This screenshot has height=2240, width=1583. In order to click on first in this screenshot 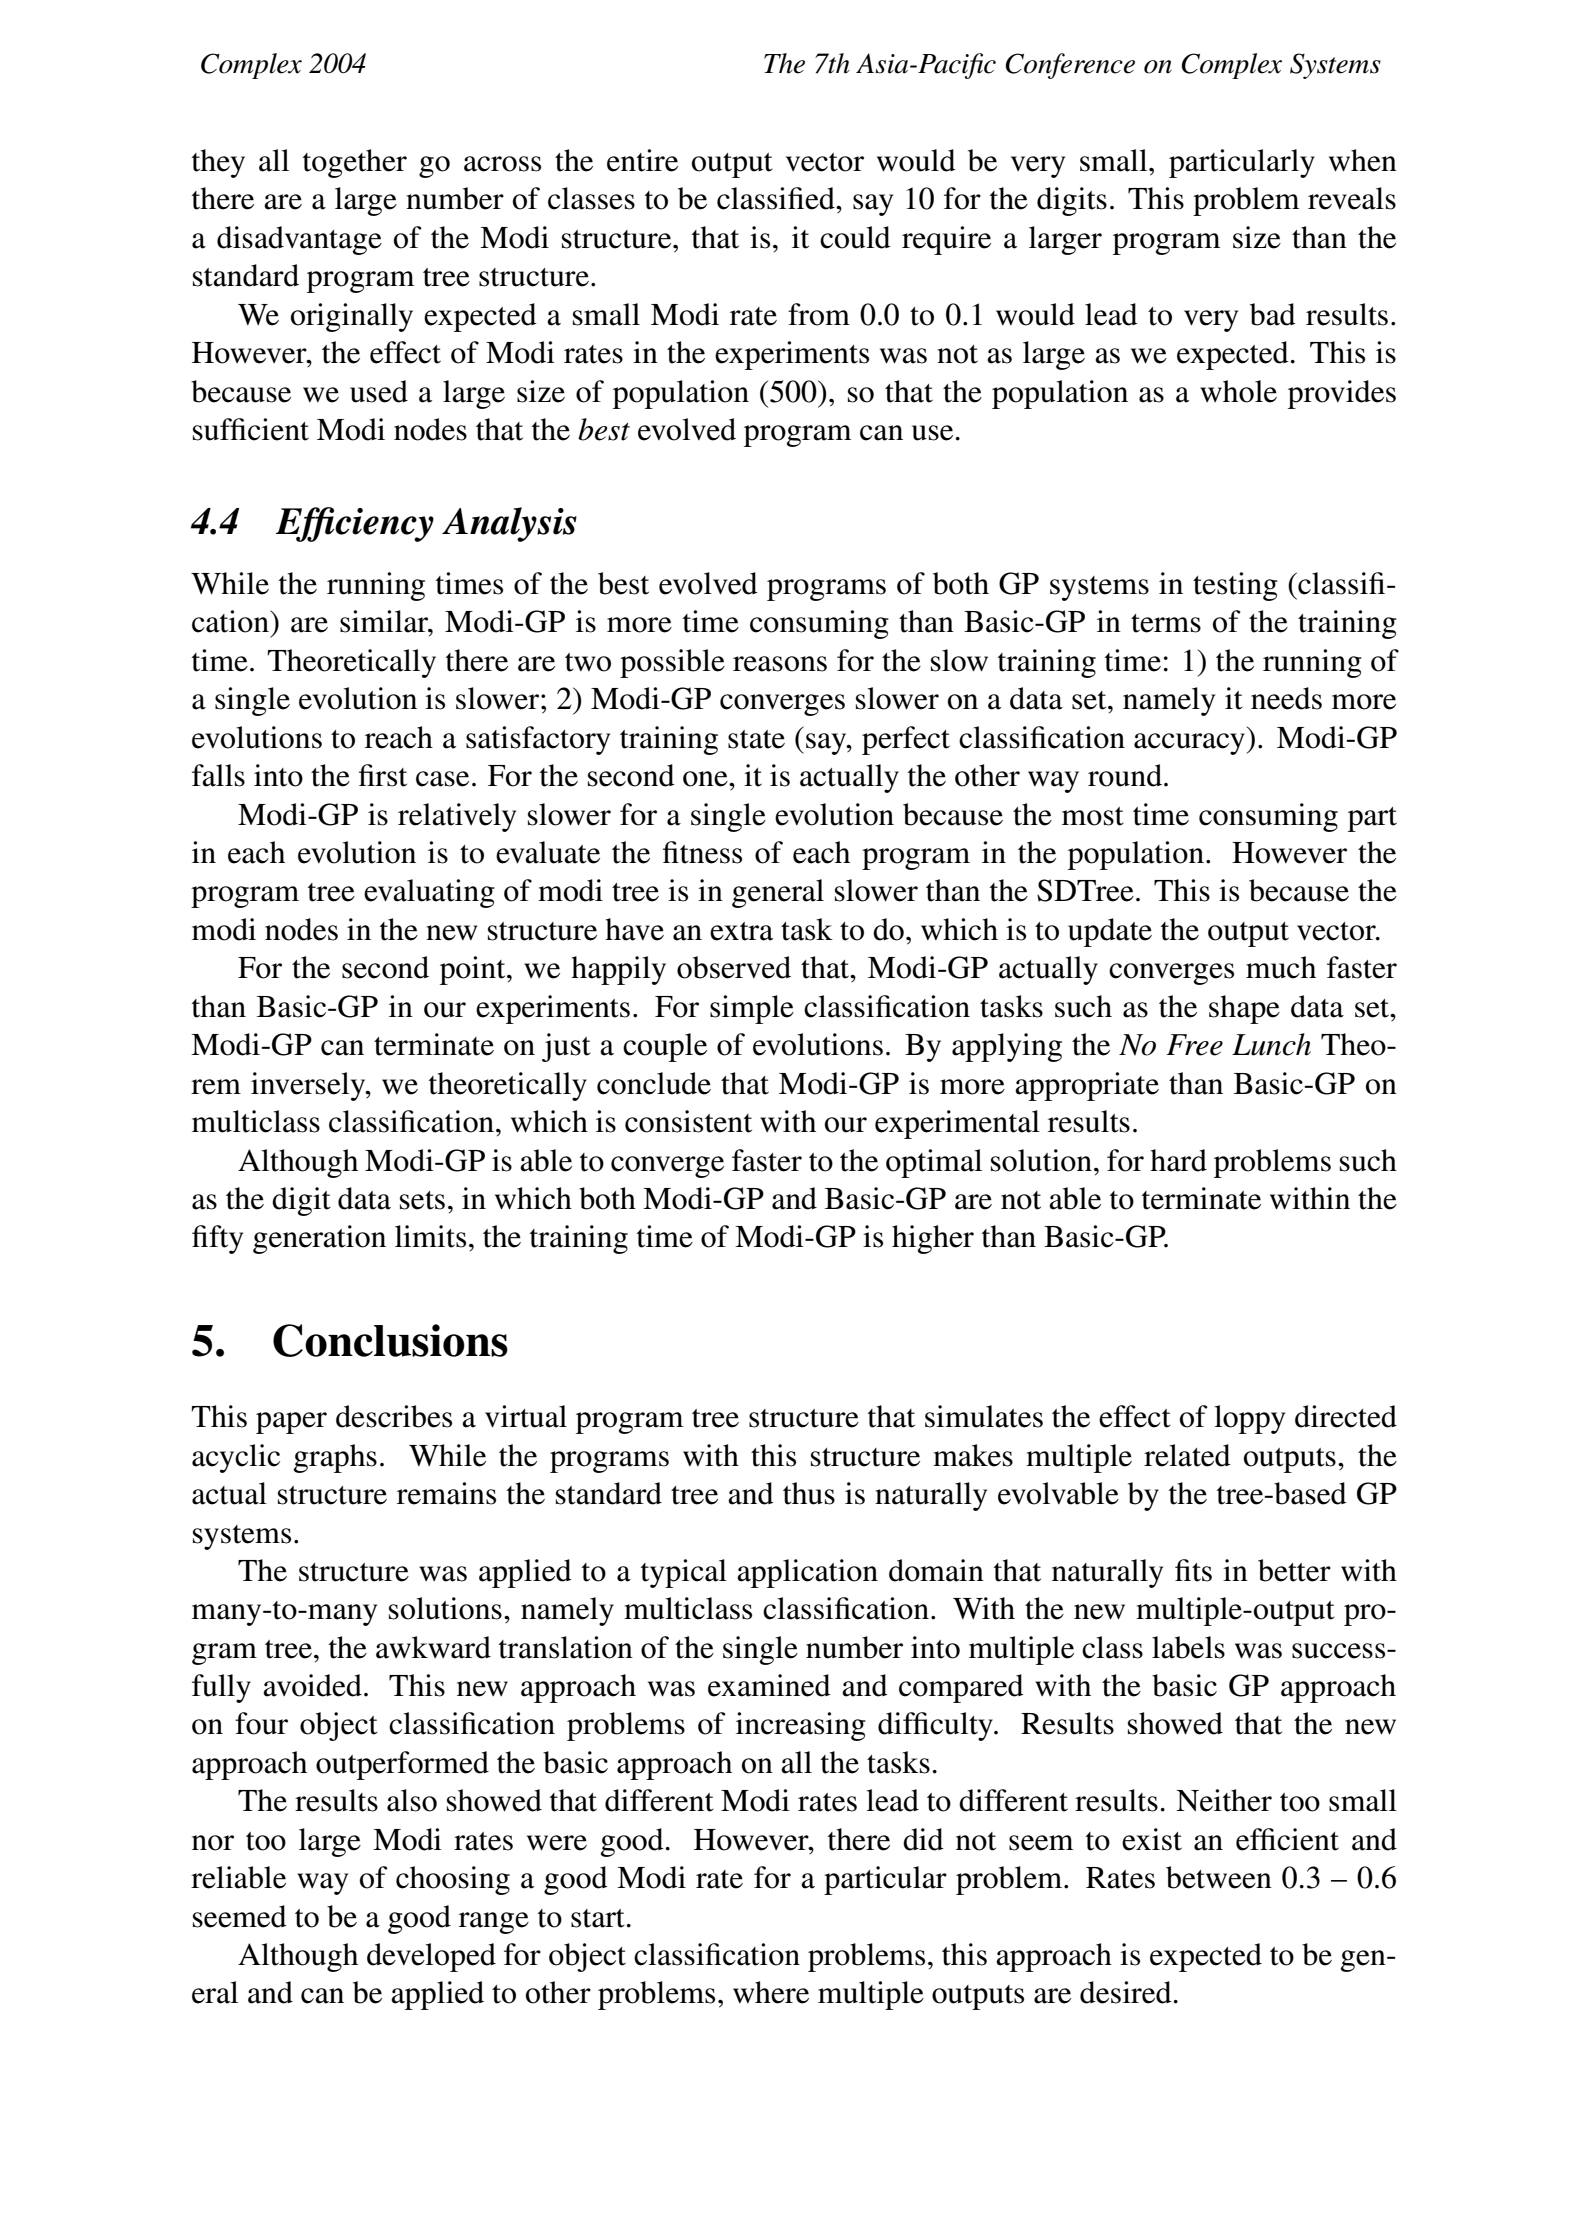, I will do `click(383, 775)`.
